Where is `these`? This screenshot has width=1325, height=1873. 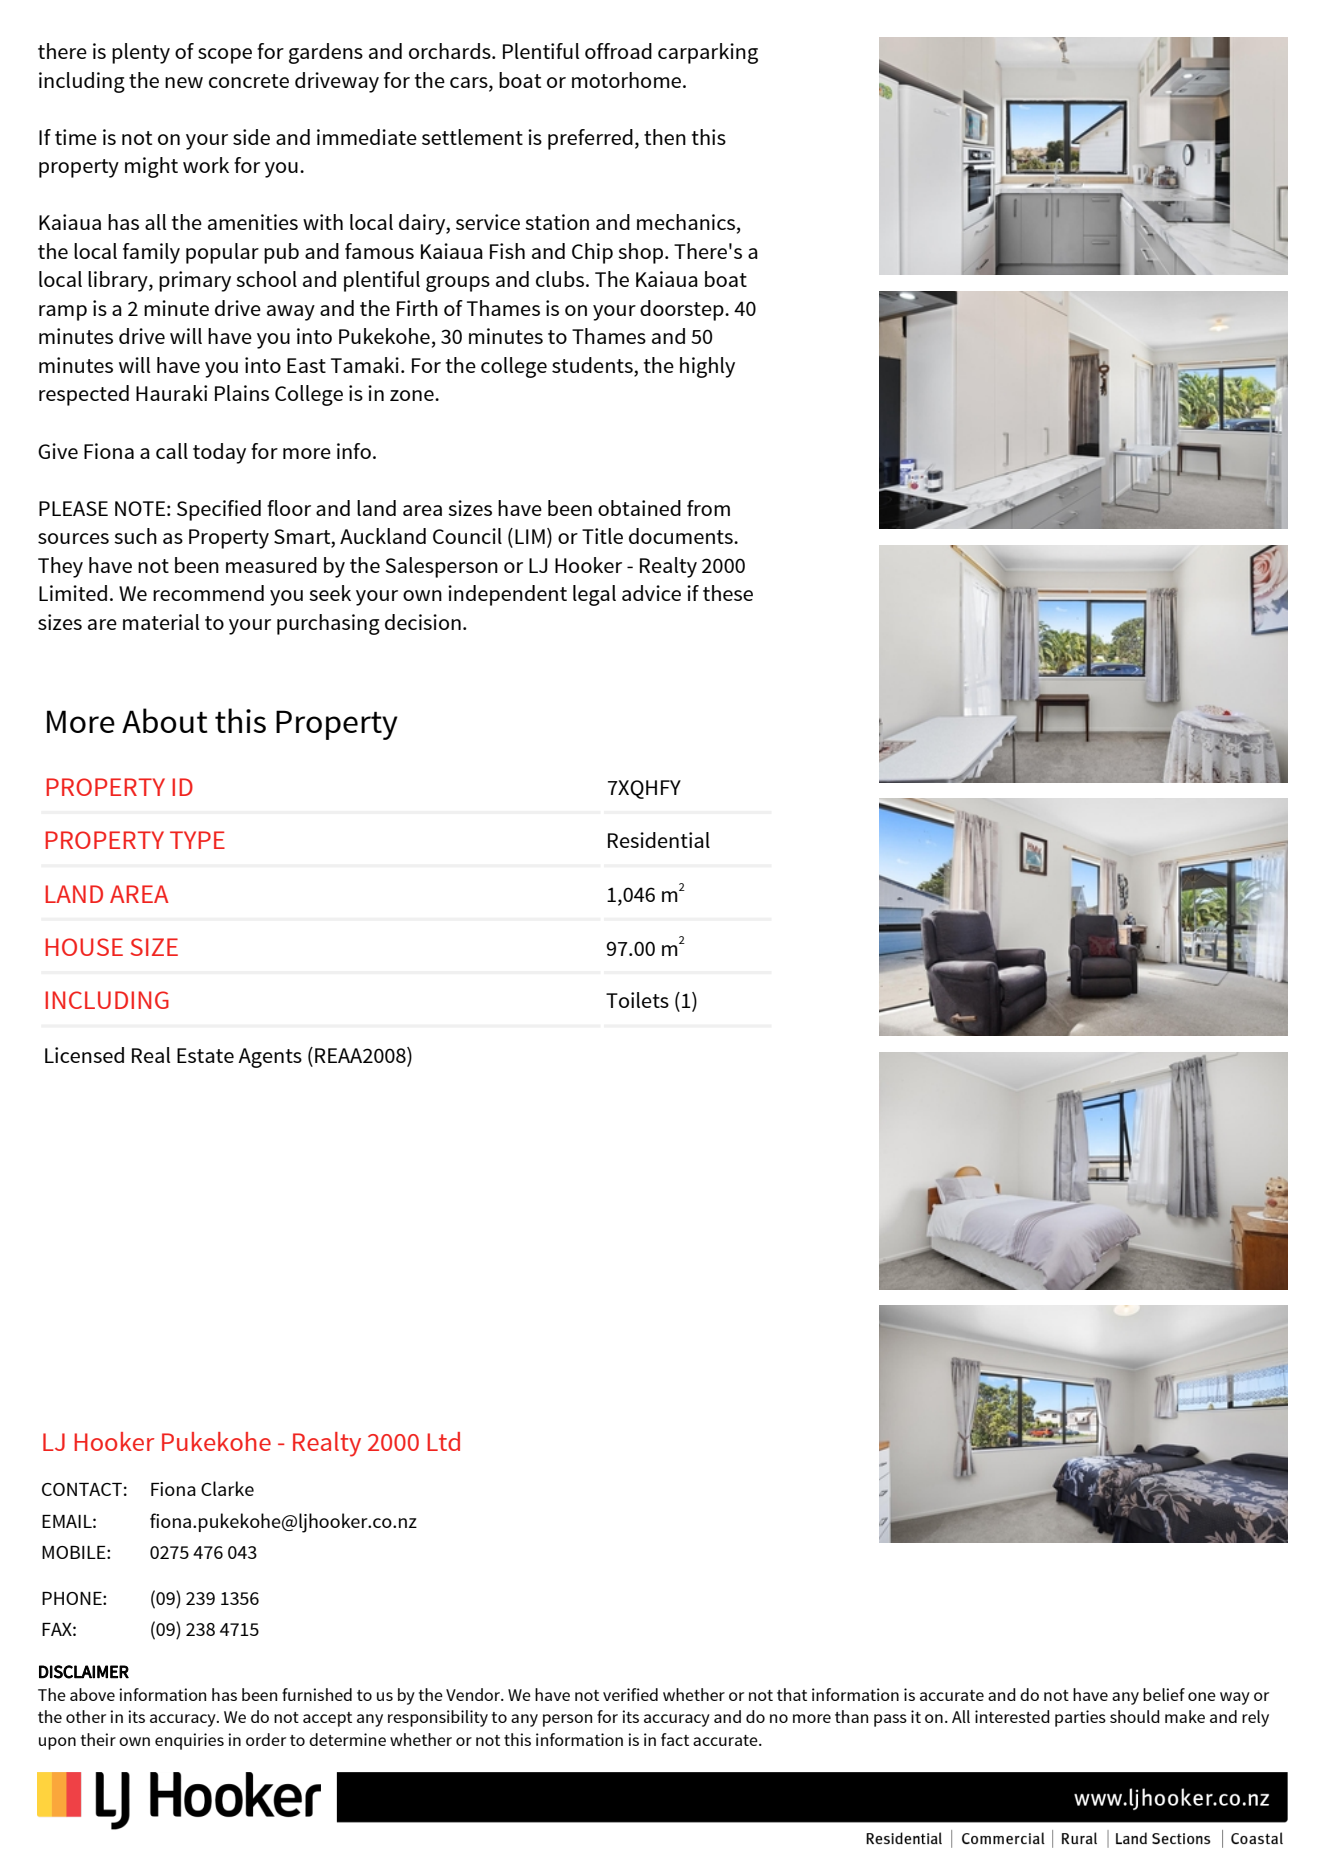 these is located at coordinates (728, 593).
